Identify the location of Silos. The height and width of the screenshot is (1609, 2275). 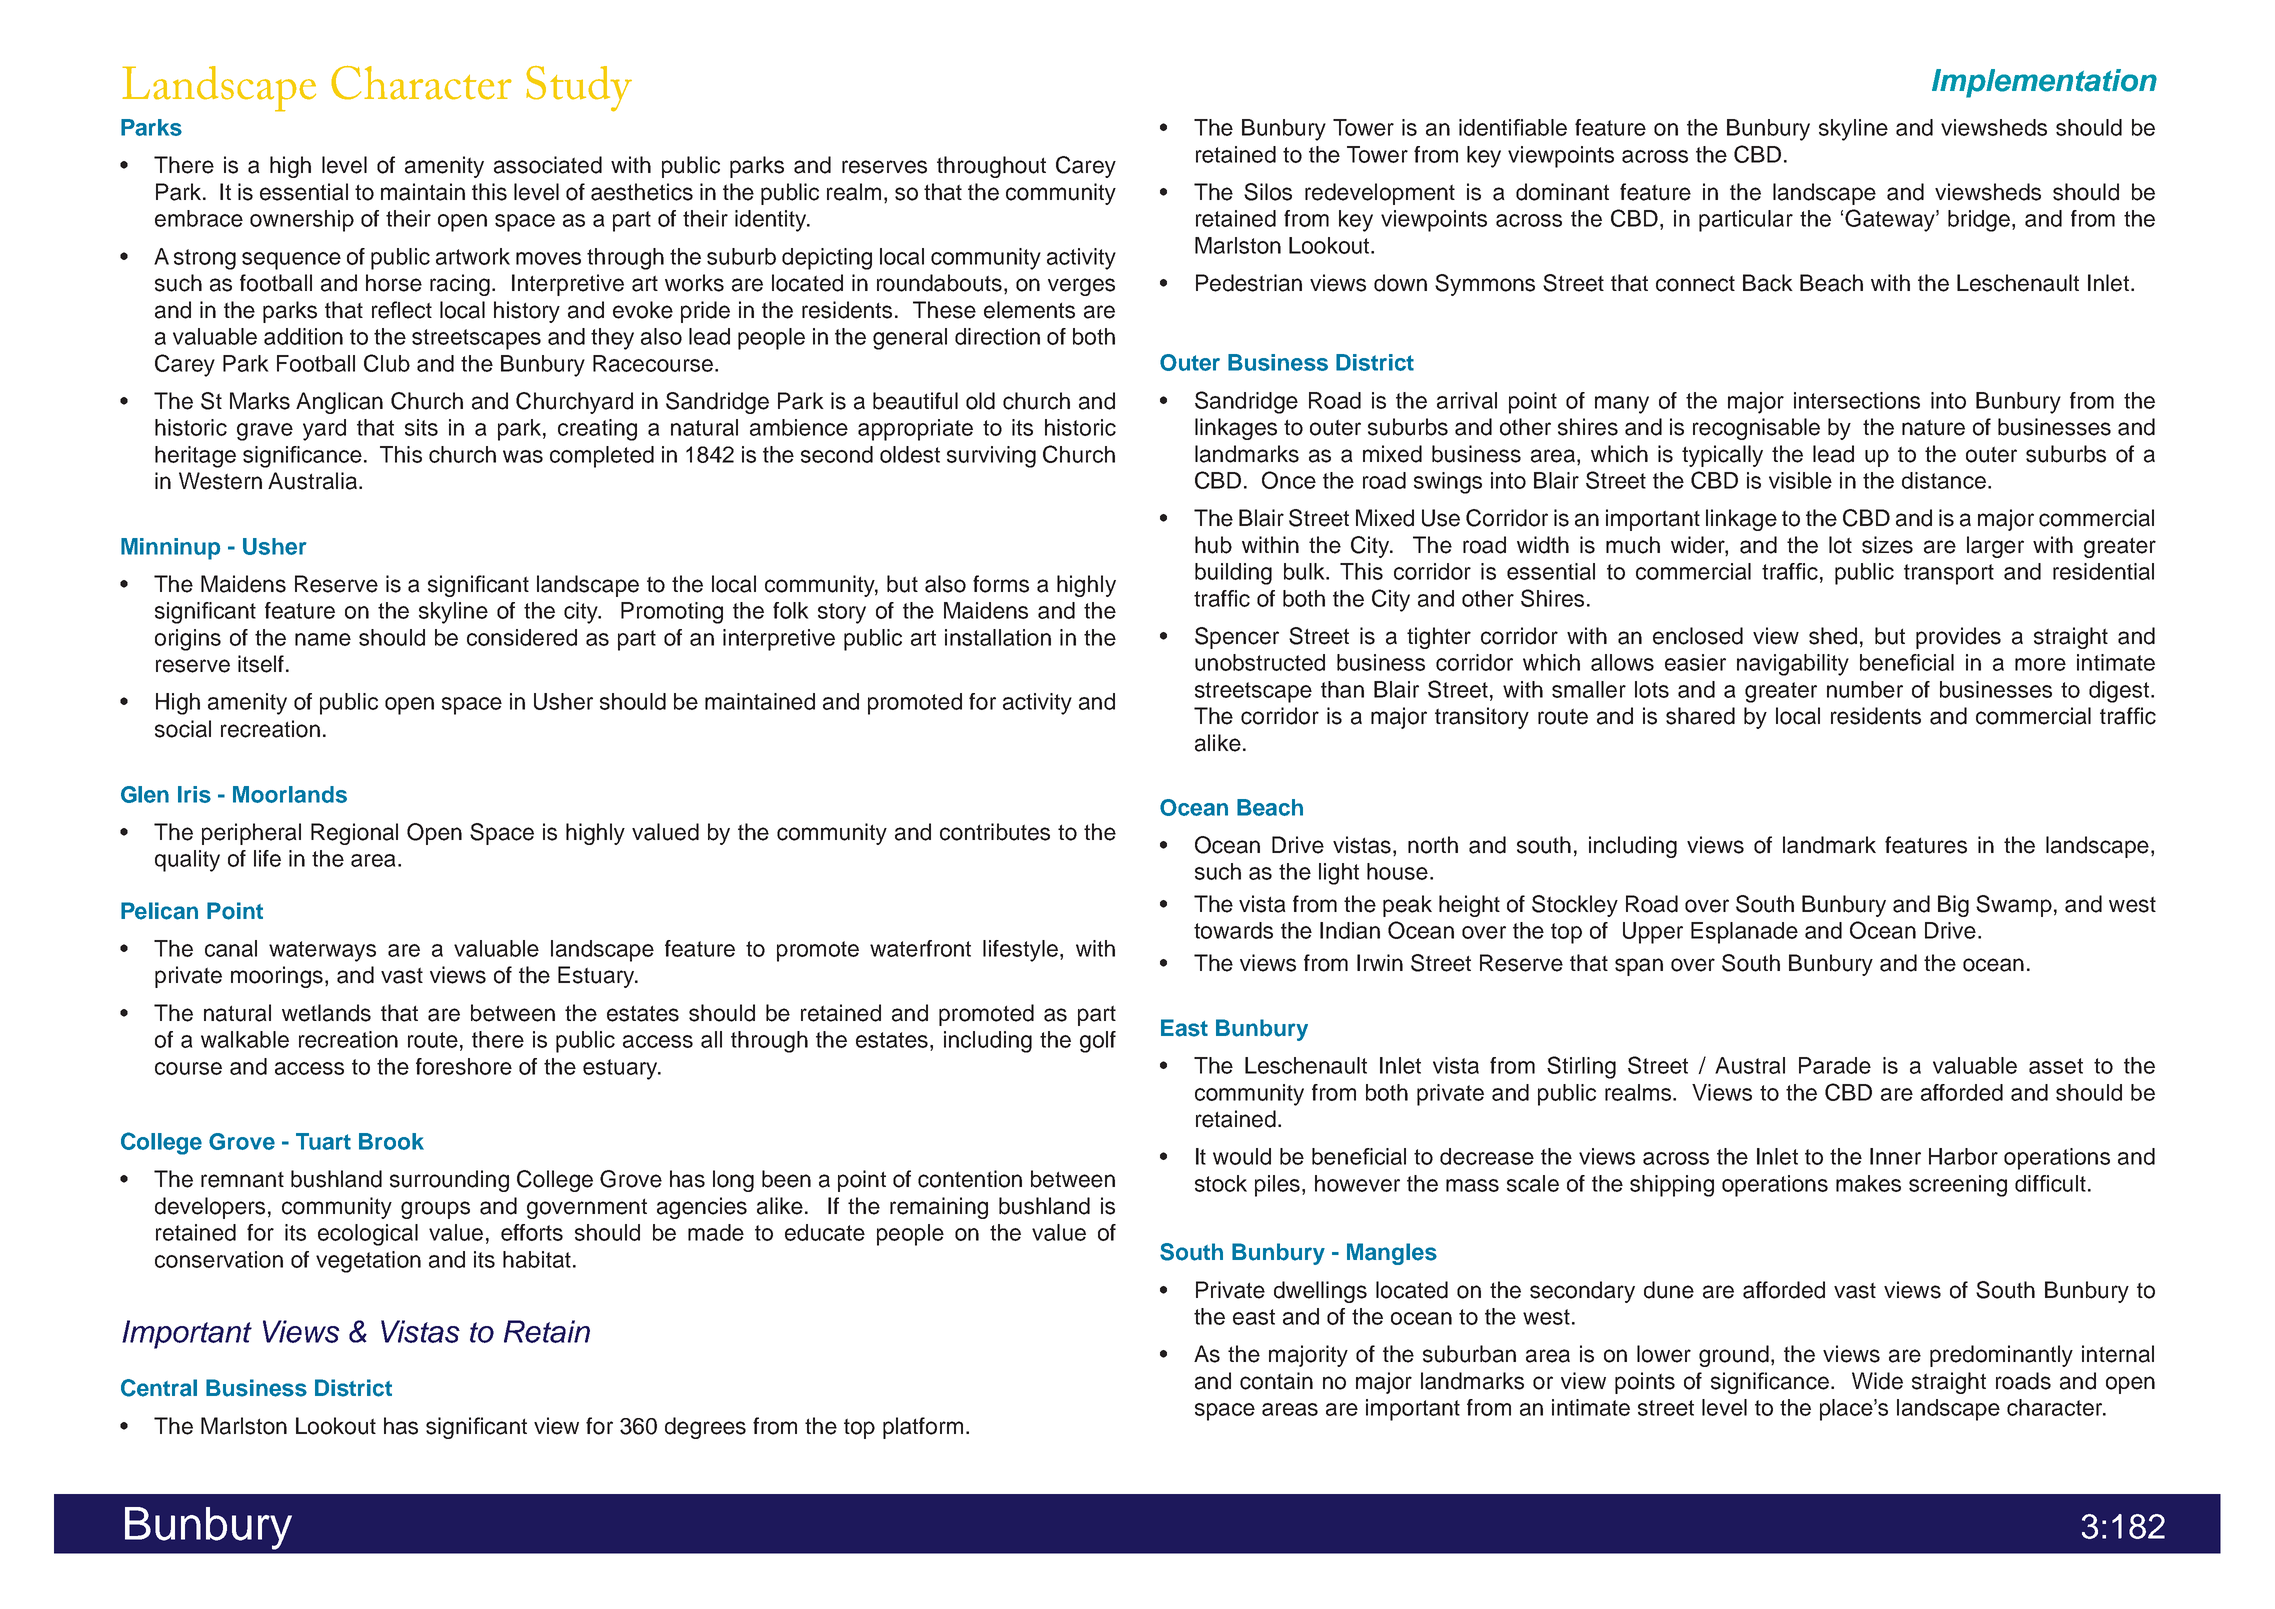
(1268, 192).
